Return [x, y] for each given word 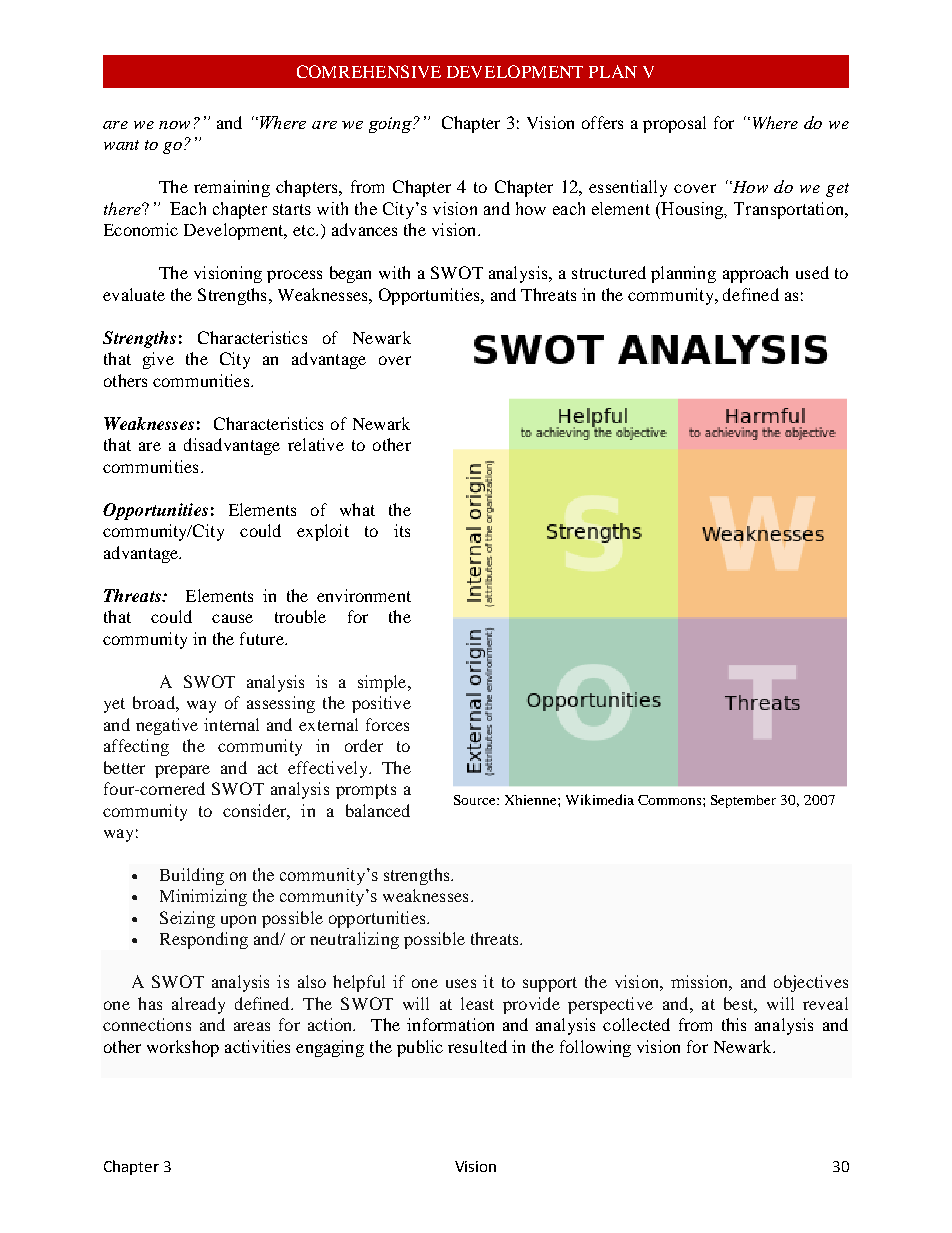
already [198, 1005]
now [174, 125]
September [743, 801]
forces [387, 724]
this [734, 1024]
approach [755, 274]
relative [316, 444]
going [391, 125]
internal [231, 724]
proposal [674, 124]
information [450, 1024]
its [402, 530]
